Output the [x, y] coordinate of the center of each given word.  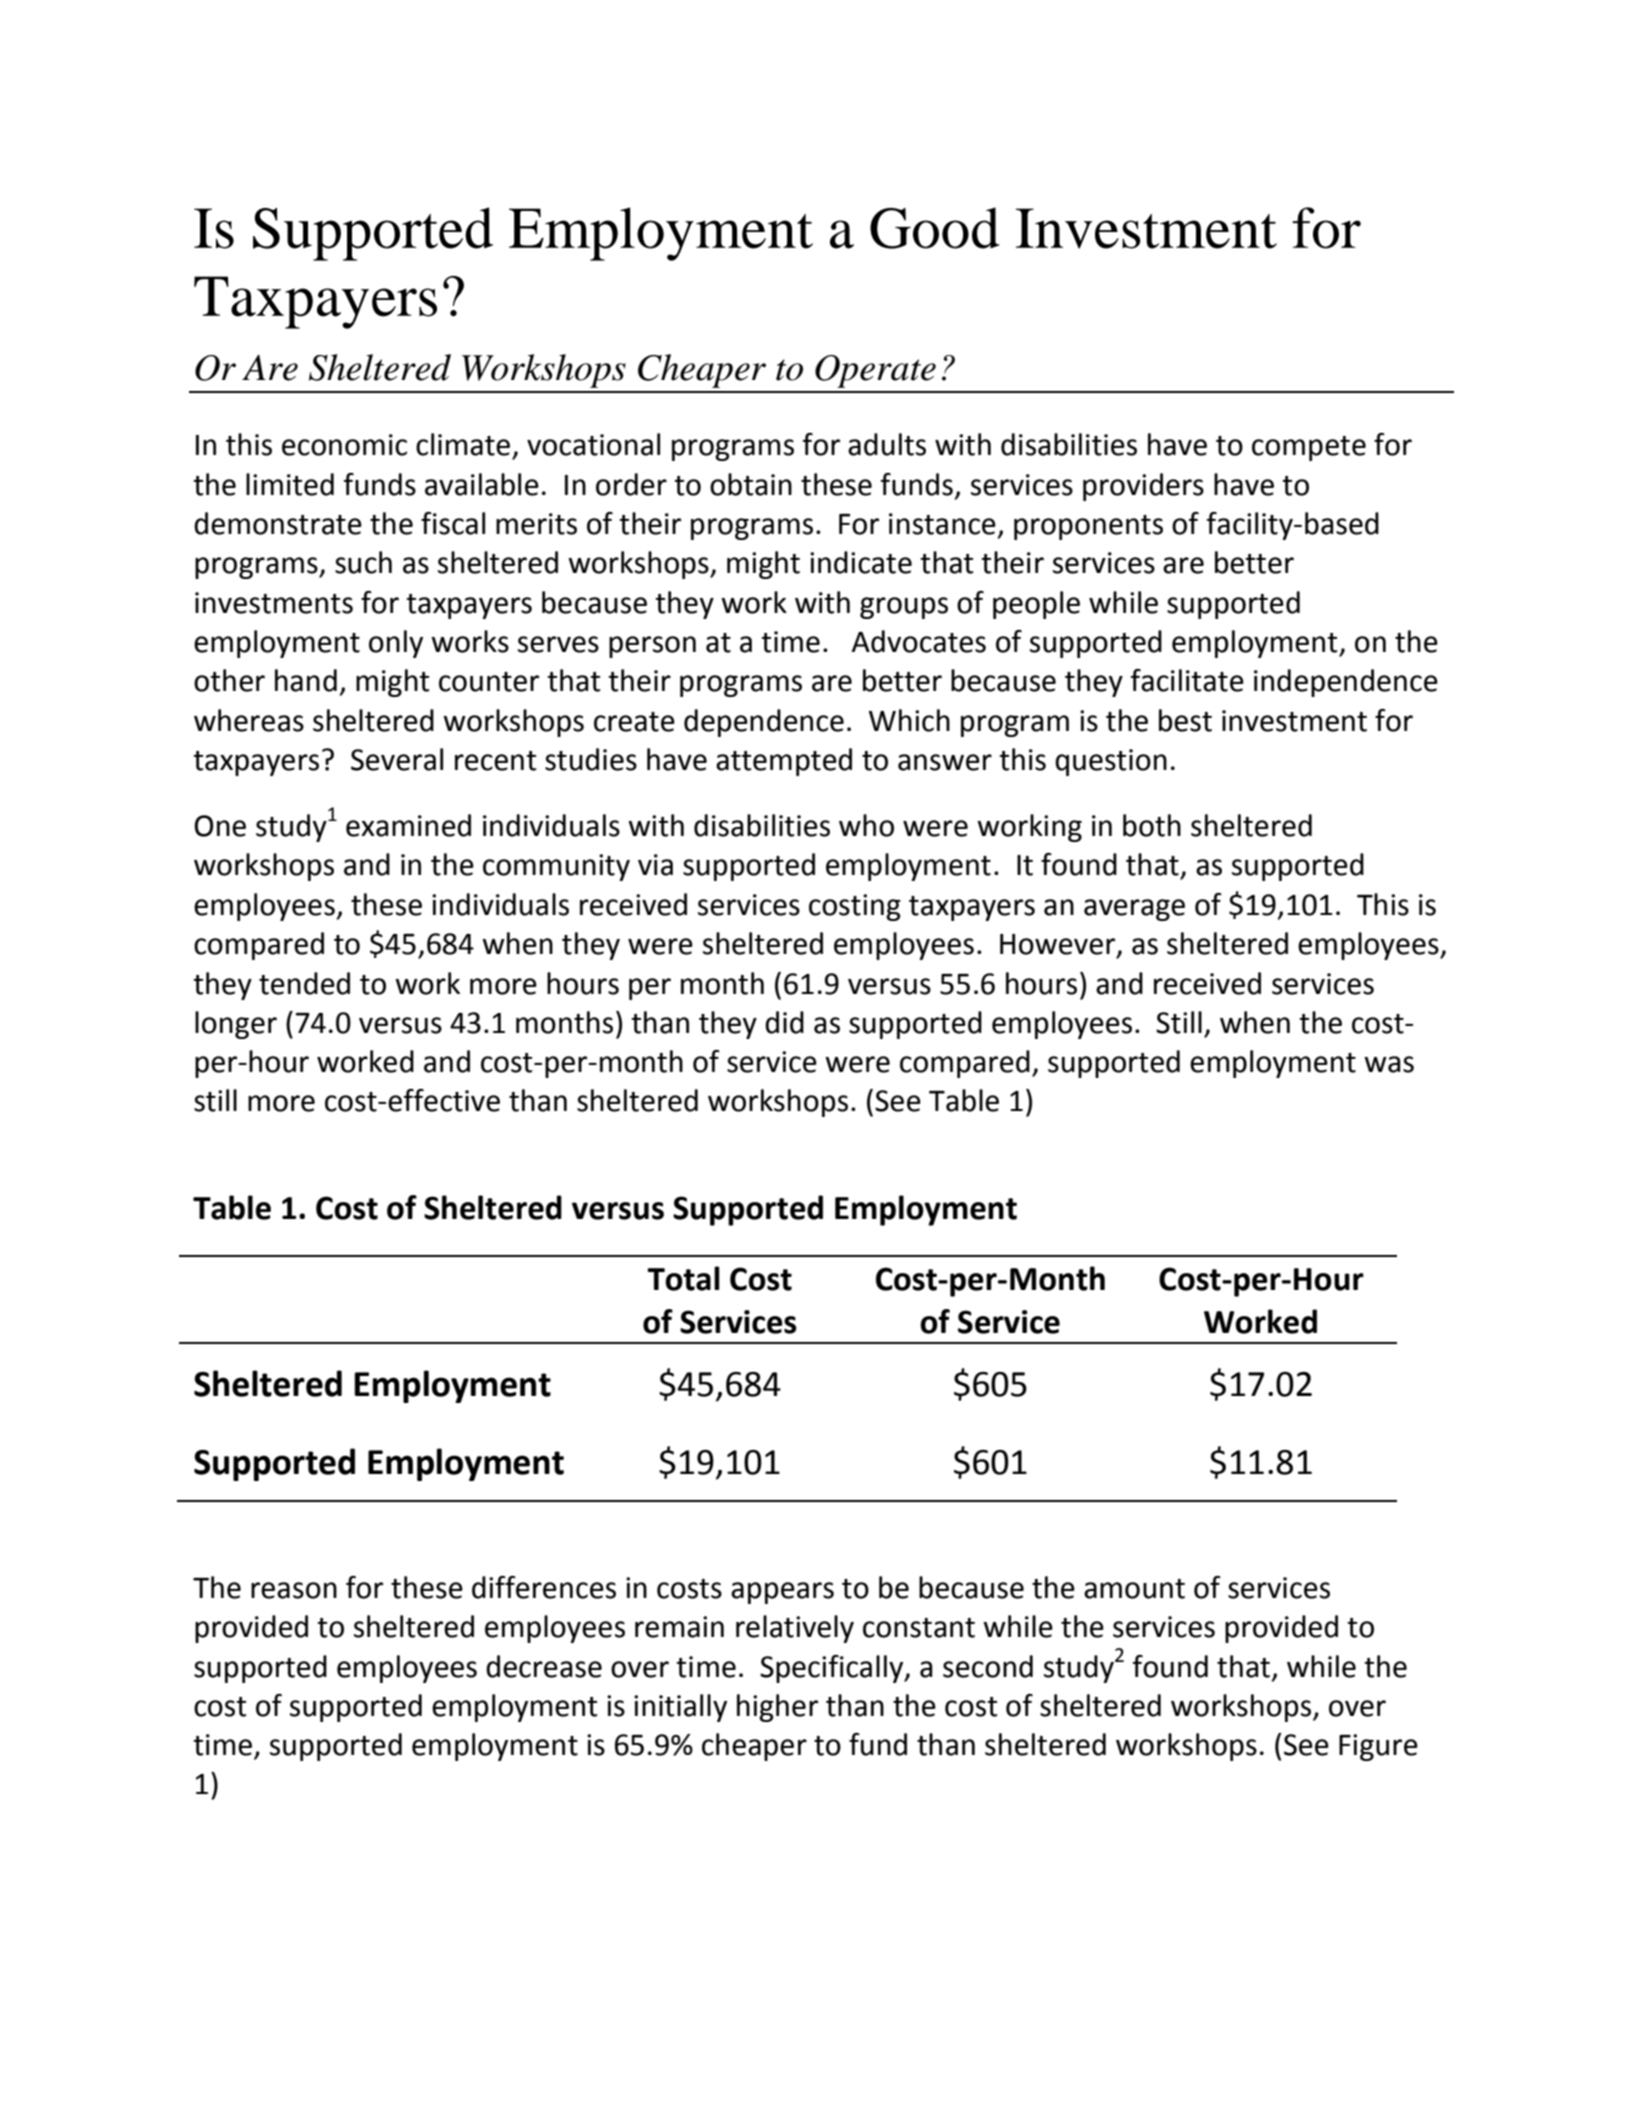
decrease [544, 1666]
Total [683, 1278]
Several [397, 759]
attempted [784, 762]
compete [1309, 448]
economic [344, 445]
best [1185, 720]
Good [935, 228]
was [1389, 1064]
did [784, 1022]
